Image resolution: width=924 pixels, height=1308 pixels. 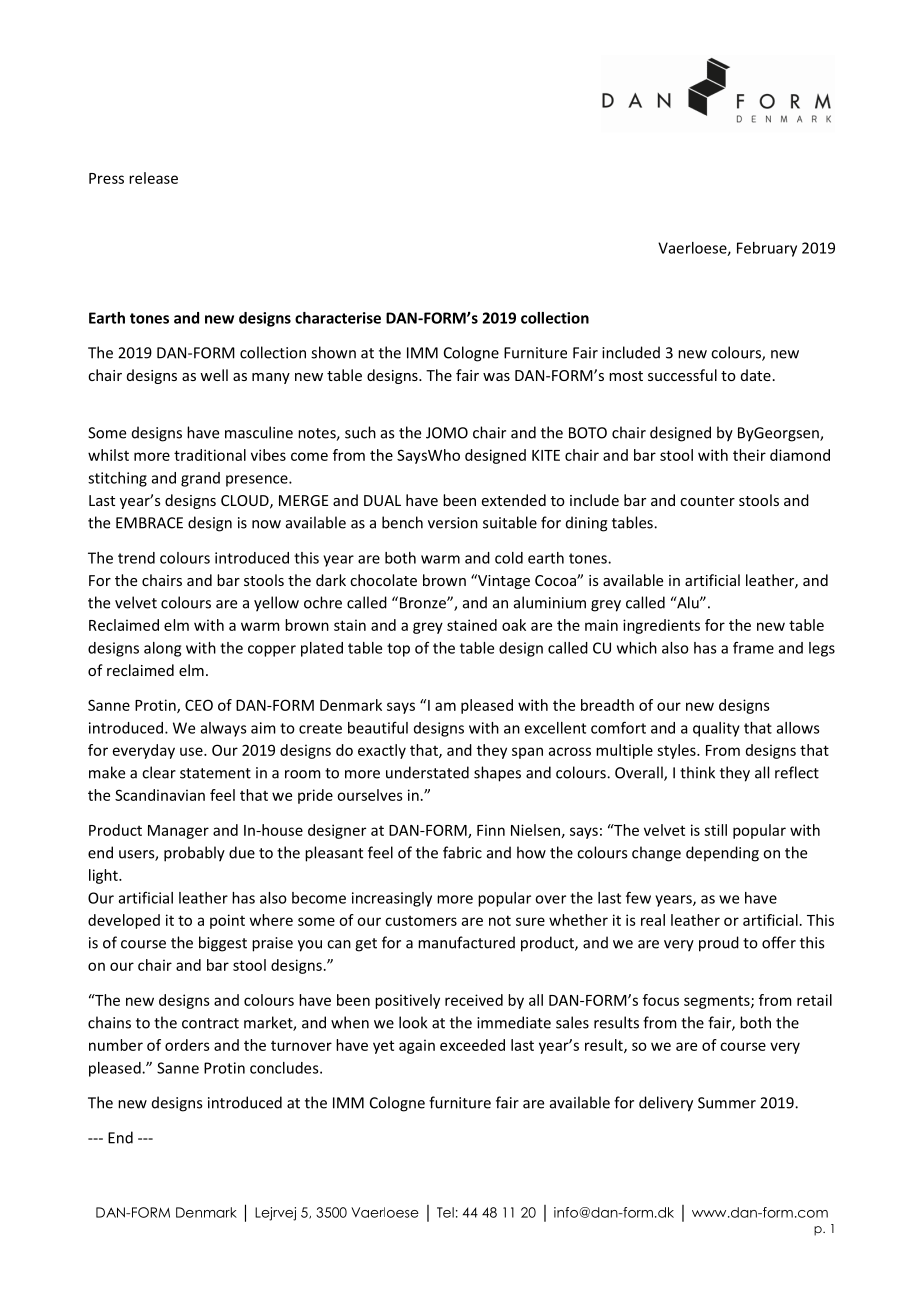 What do you see at coordinates (223, 944) in the screenshot?
I see `biggest` at bounding box center [223, 944].
